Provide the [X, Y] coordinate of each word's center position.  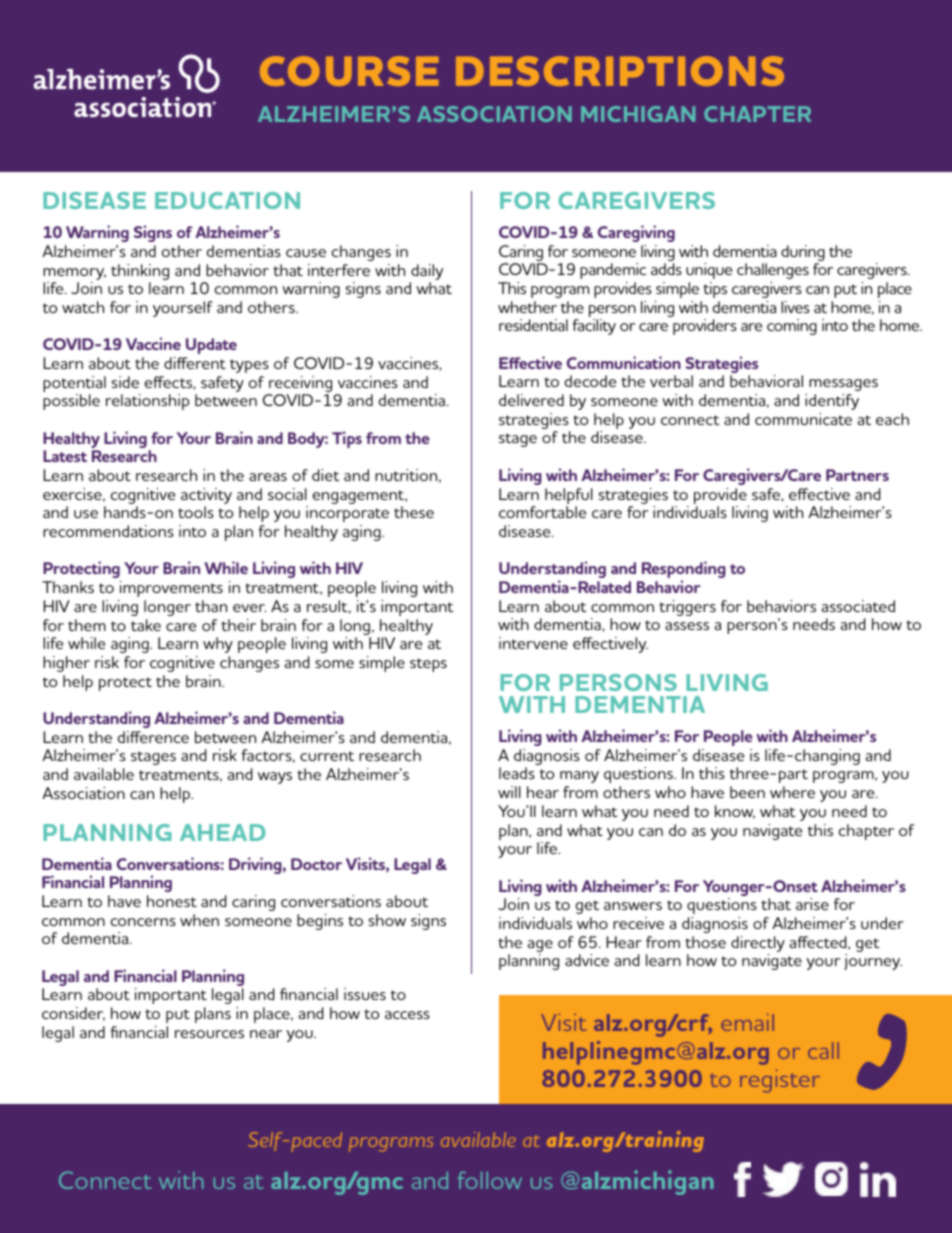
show [387, 920]
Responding [684, 571]
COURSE [349, 71]
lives [795, 307]
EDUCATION [227, 200]
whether [527, 307]
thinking [140, 272]
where [792, 792]
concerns [143, 922]
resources [209, 1034]
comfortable [542, 512]
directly [758, 945]
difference [153, 737]
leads [517, 773]
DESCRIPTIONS [620, 71]
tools [196, 512]
